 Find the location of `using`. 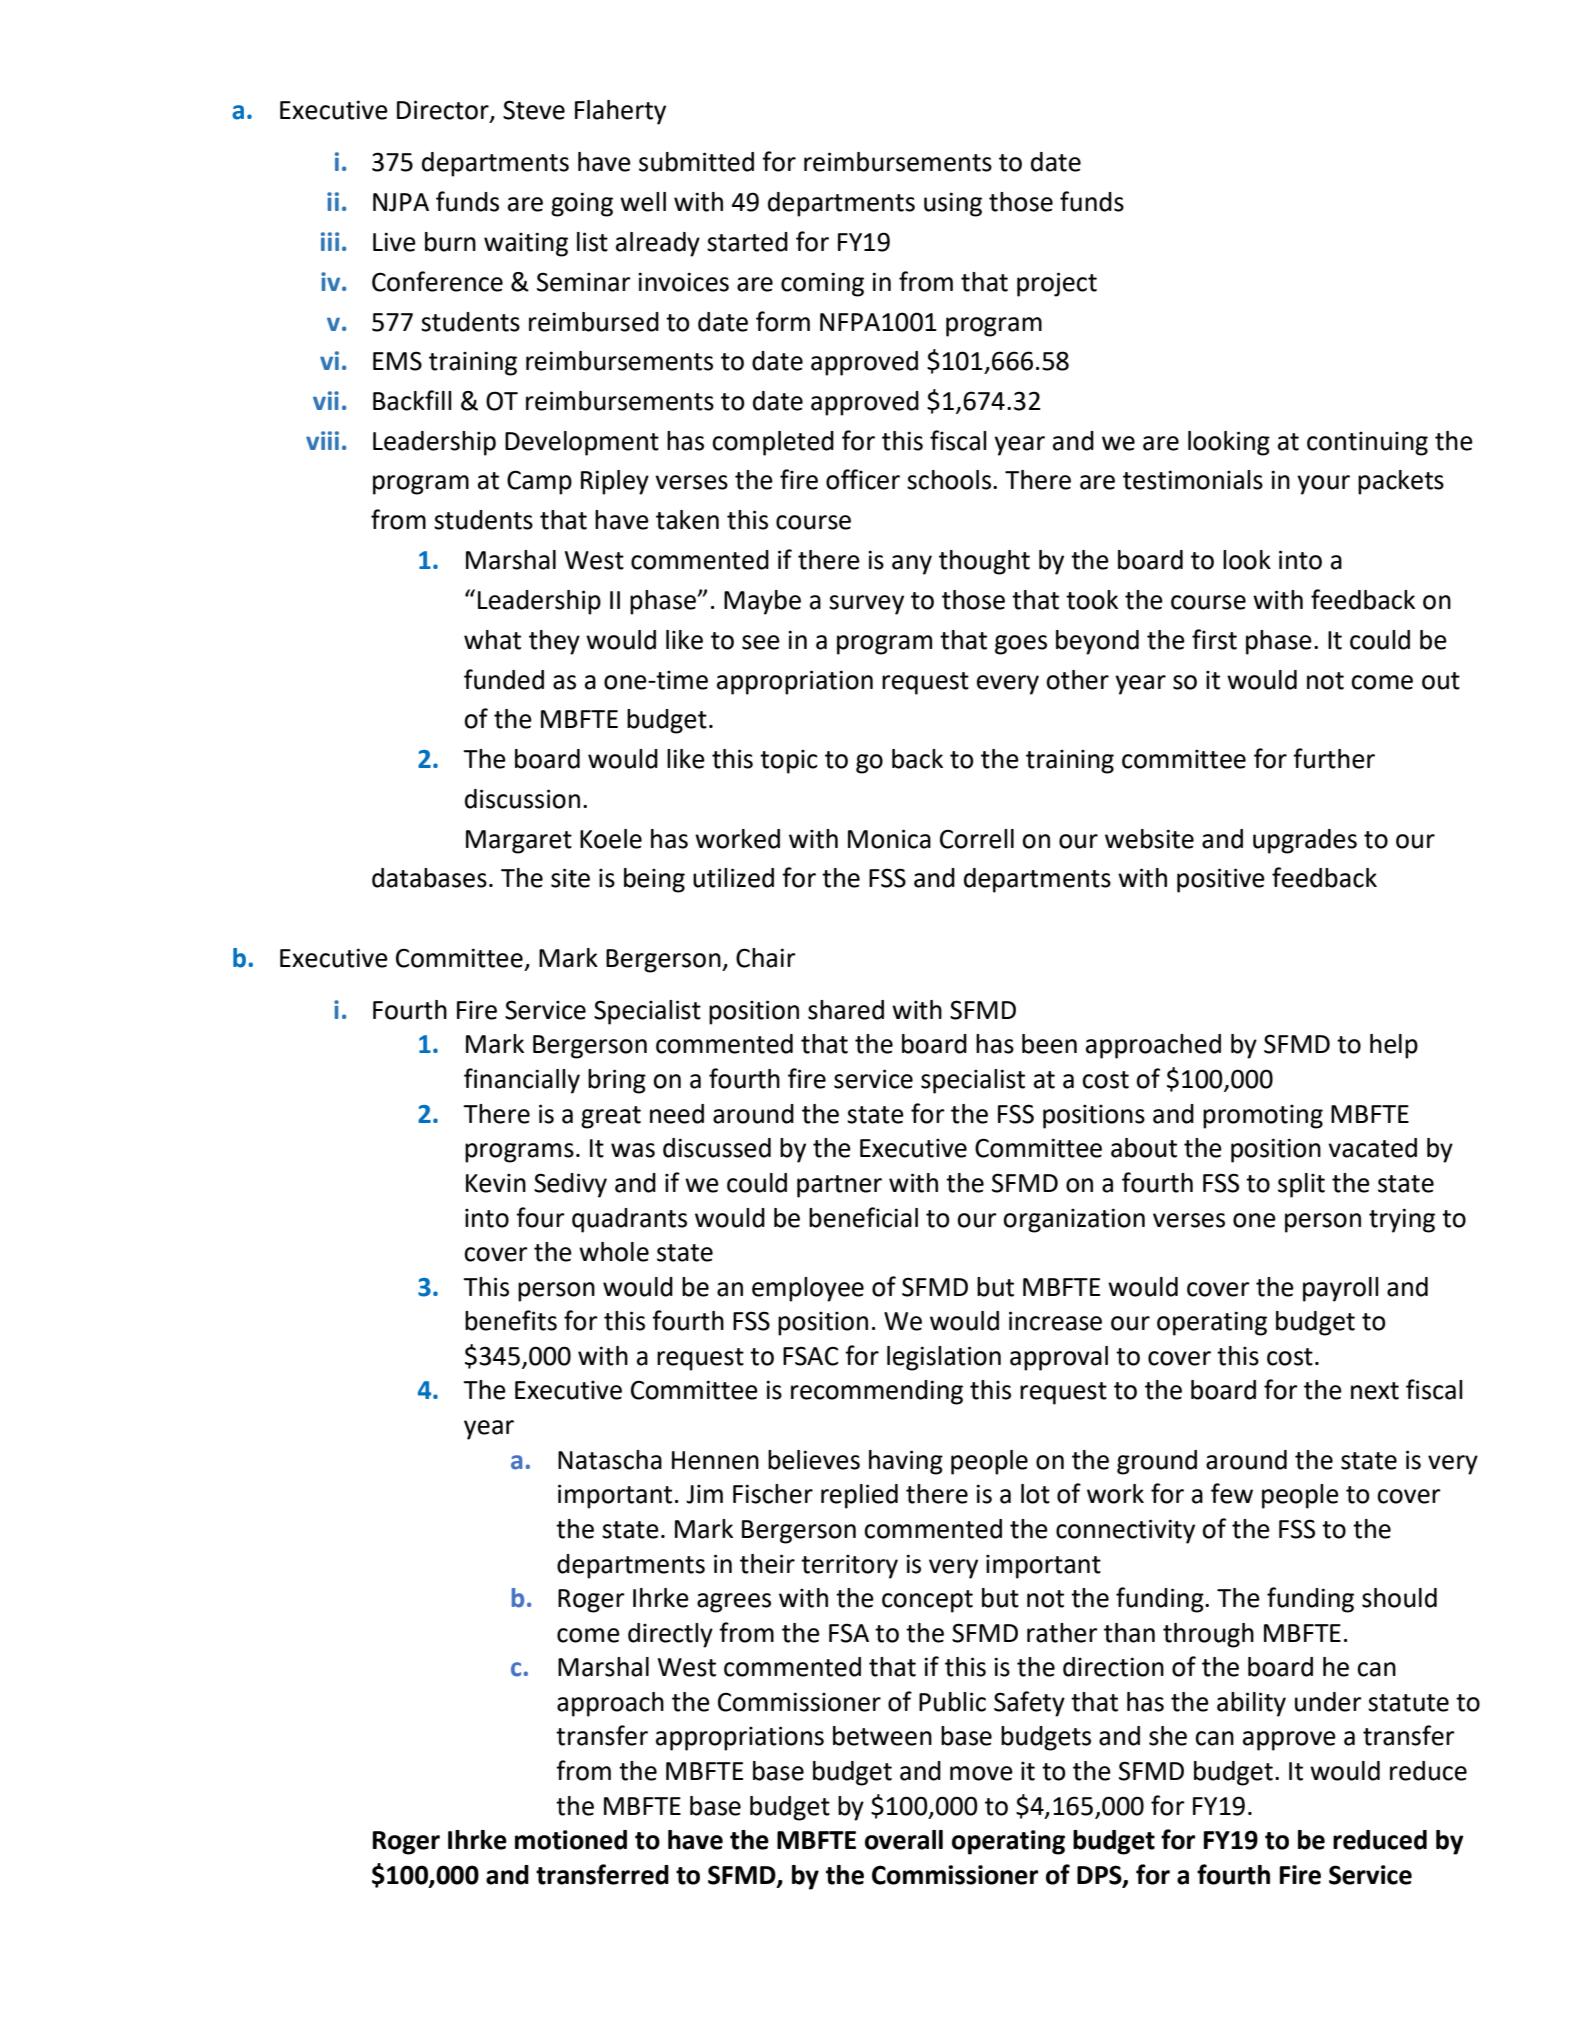

using is located at coordinates (953, 204).
